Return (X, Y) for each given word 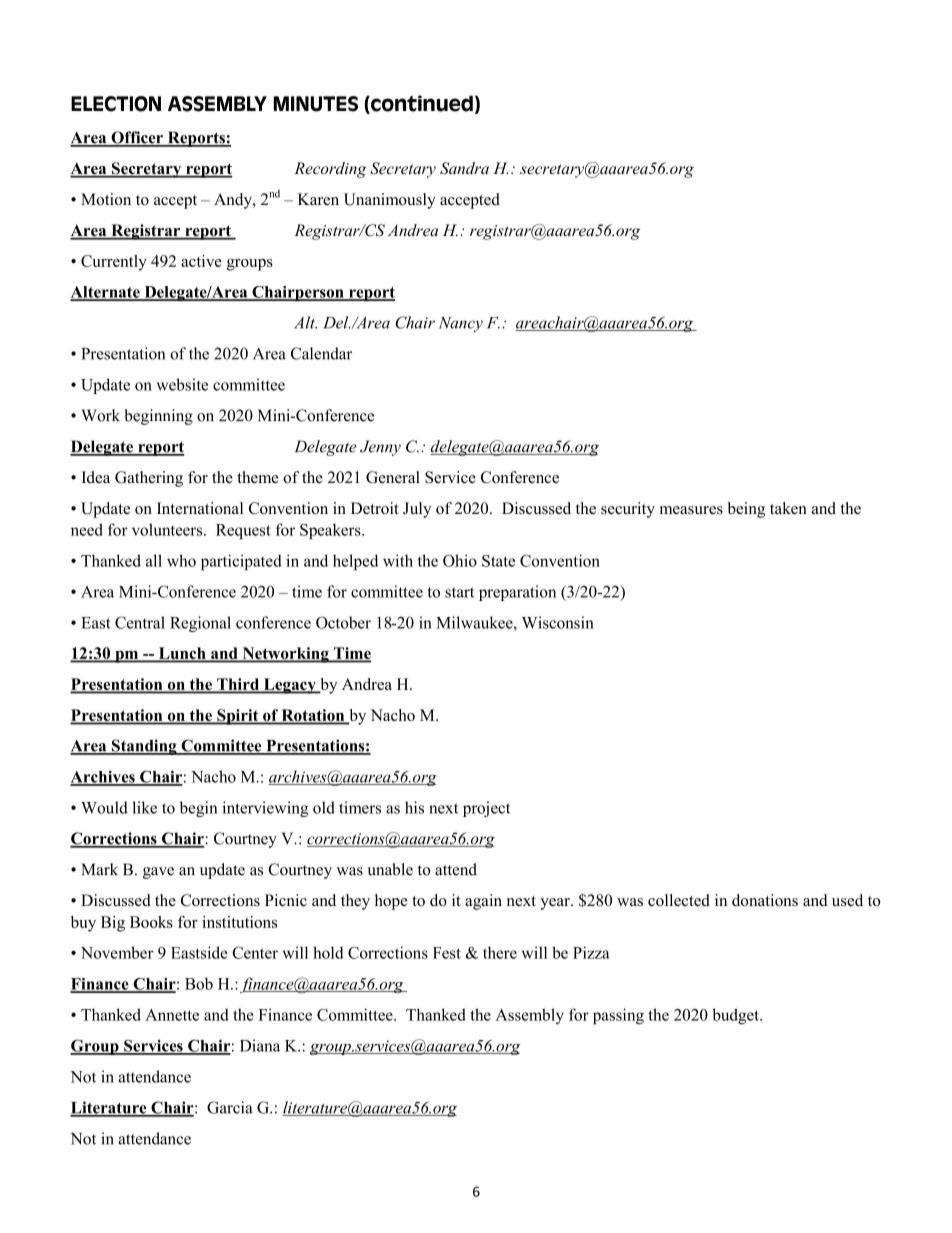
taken (788, 508)
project (486, 809)
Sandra (464, 168)
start (459, 592)
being (746, 510)
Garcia (230, 1107)
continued (421, 104)
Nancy (461, 324)
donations (765, 900)
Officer (137, 138)
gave (158, 873)
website (182, 384)
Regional (200, 624)
